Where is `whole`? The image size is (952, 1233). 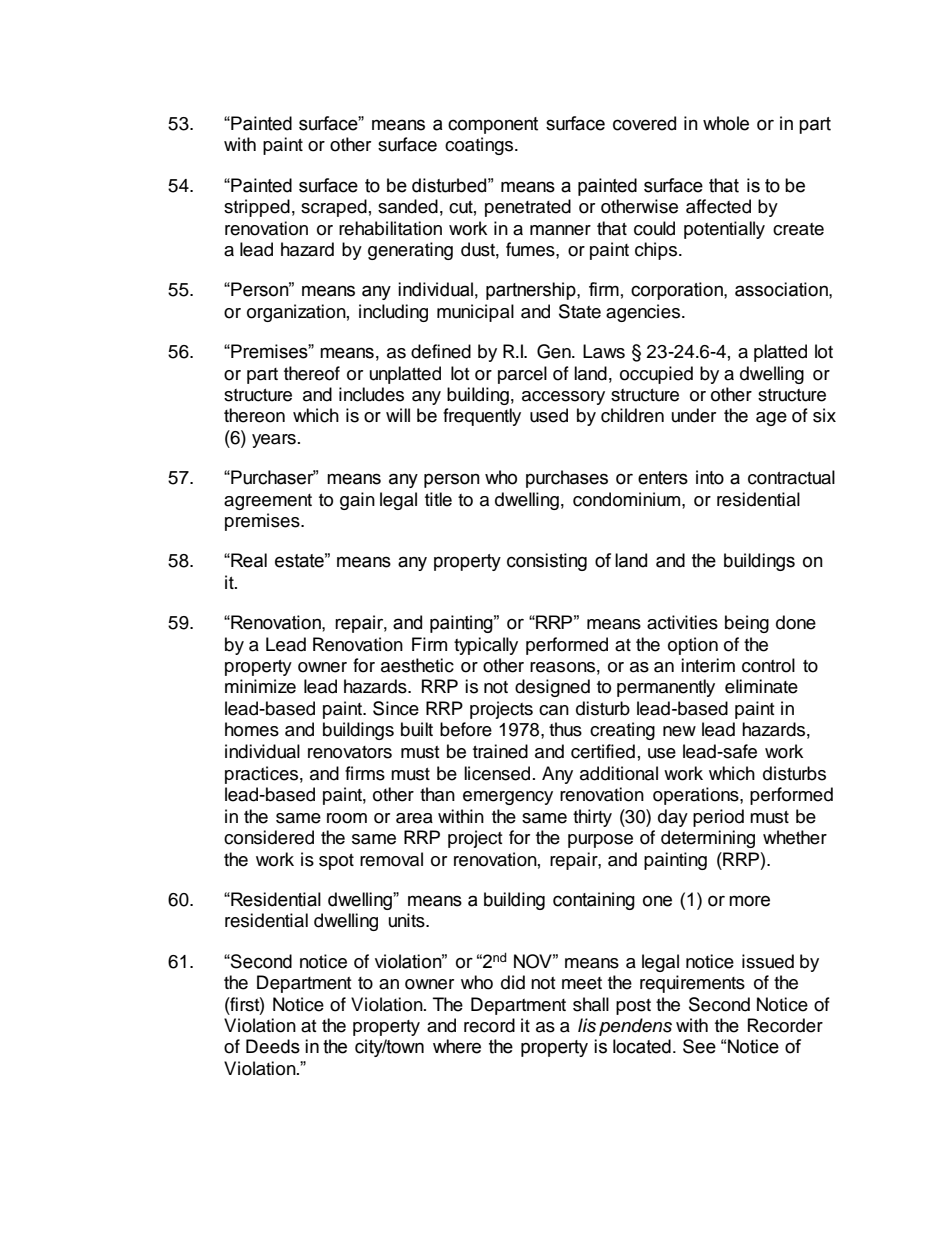 whole is located at coordinates (726, 123).
